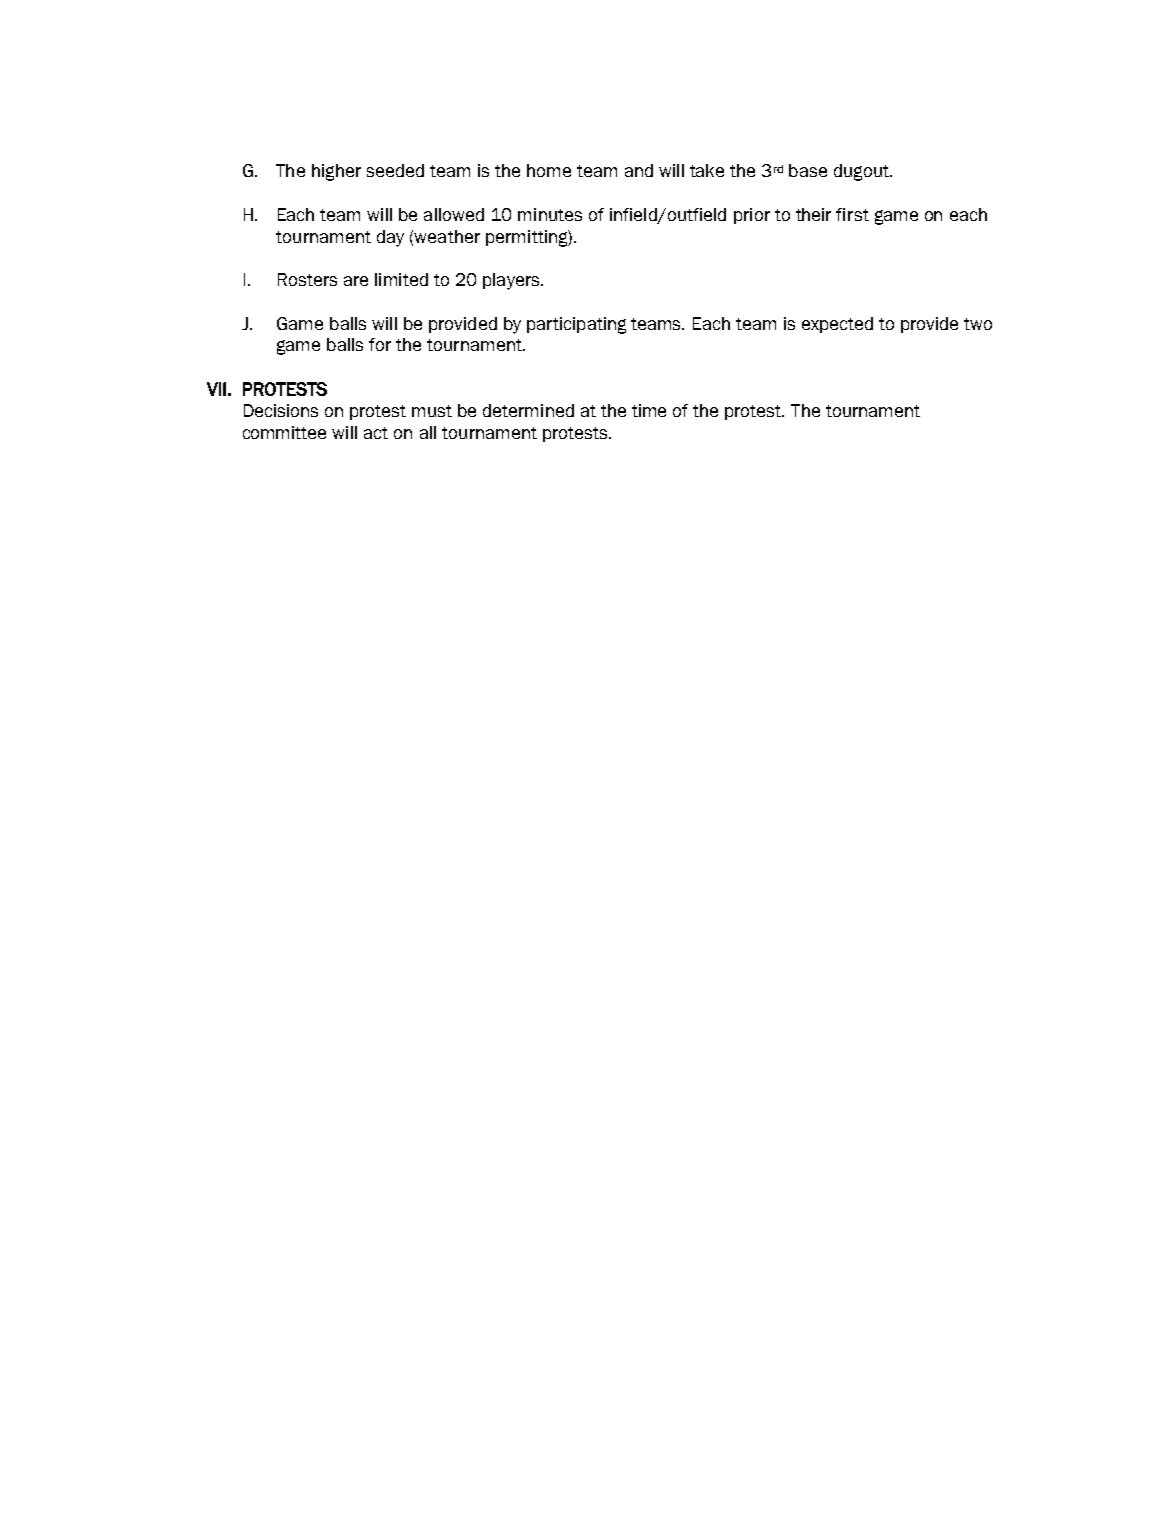  Describe the element at coordinates (852, 214) in the document. I see `first` at that location.
